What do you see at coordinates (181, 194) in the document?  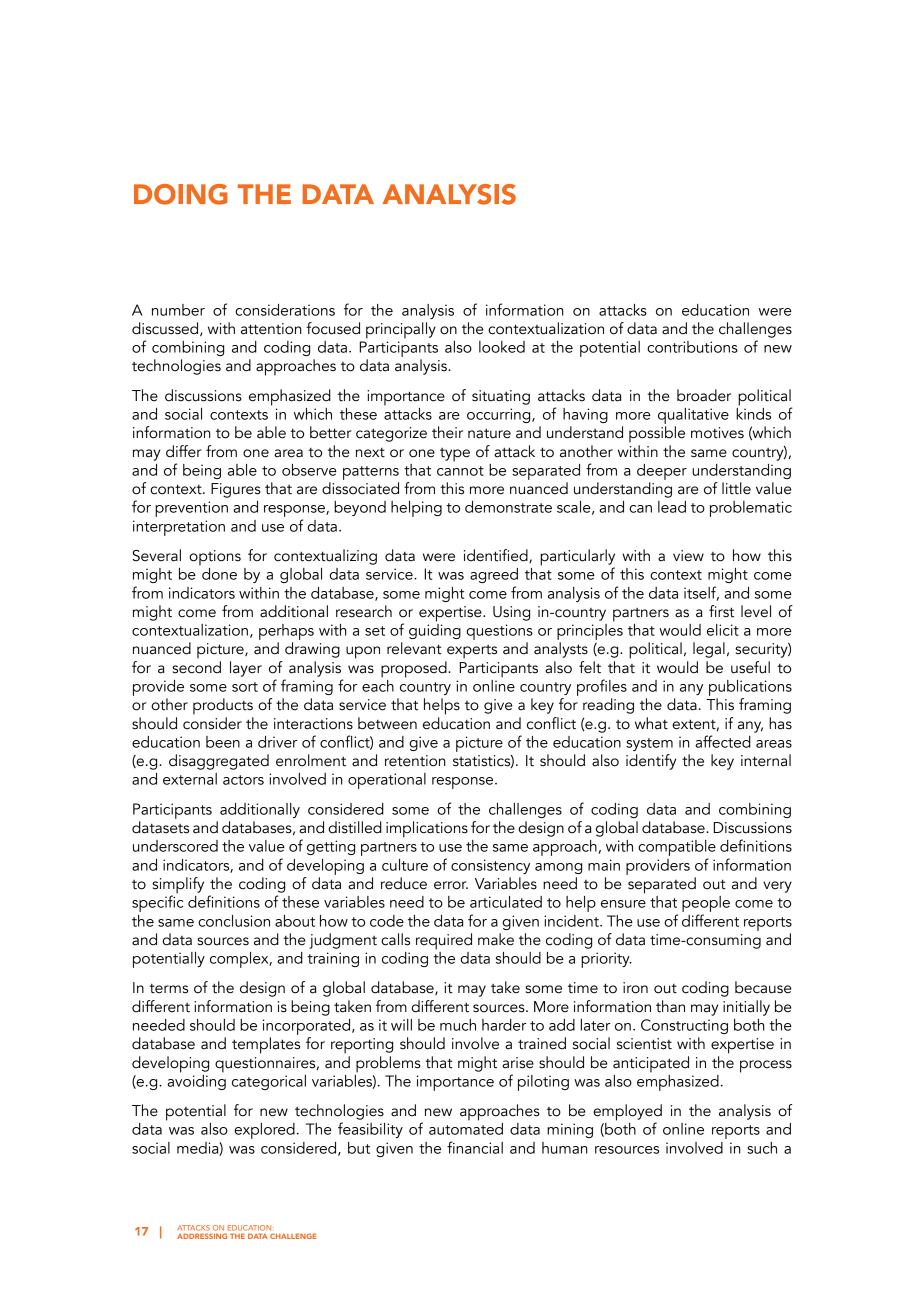 I see `DOING` at bounding box center [181, 194].
